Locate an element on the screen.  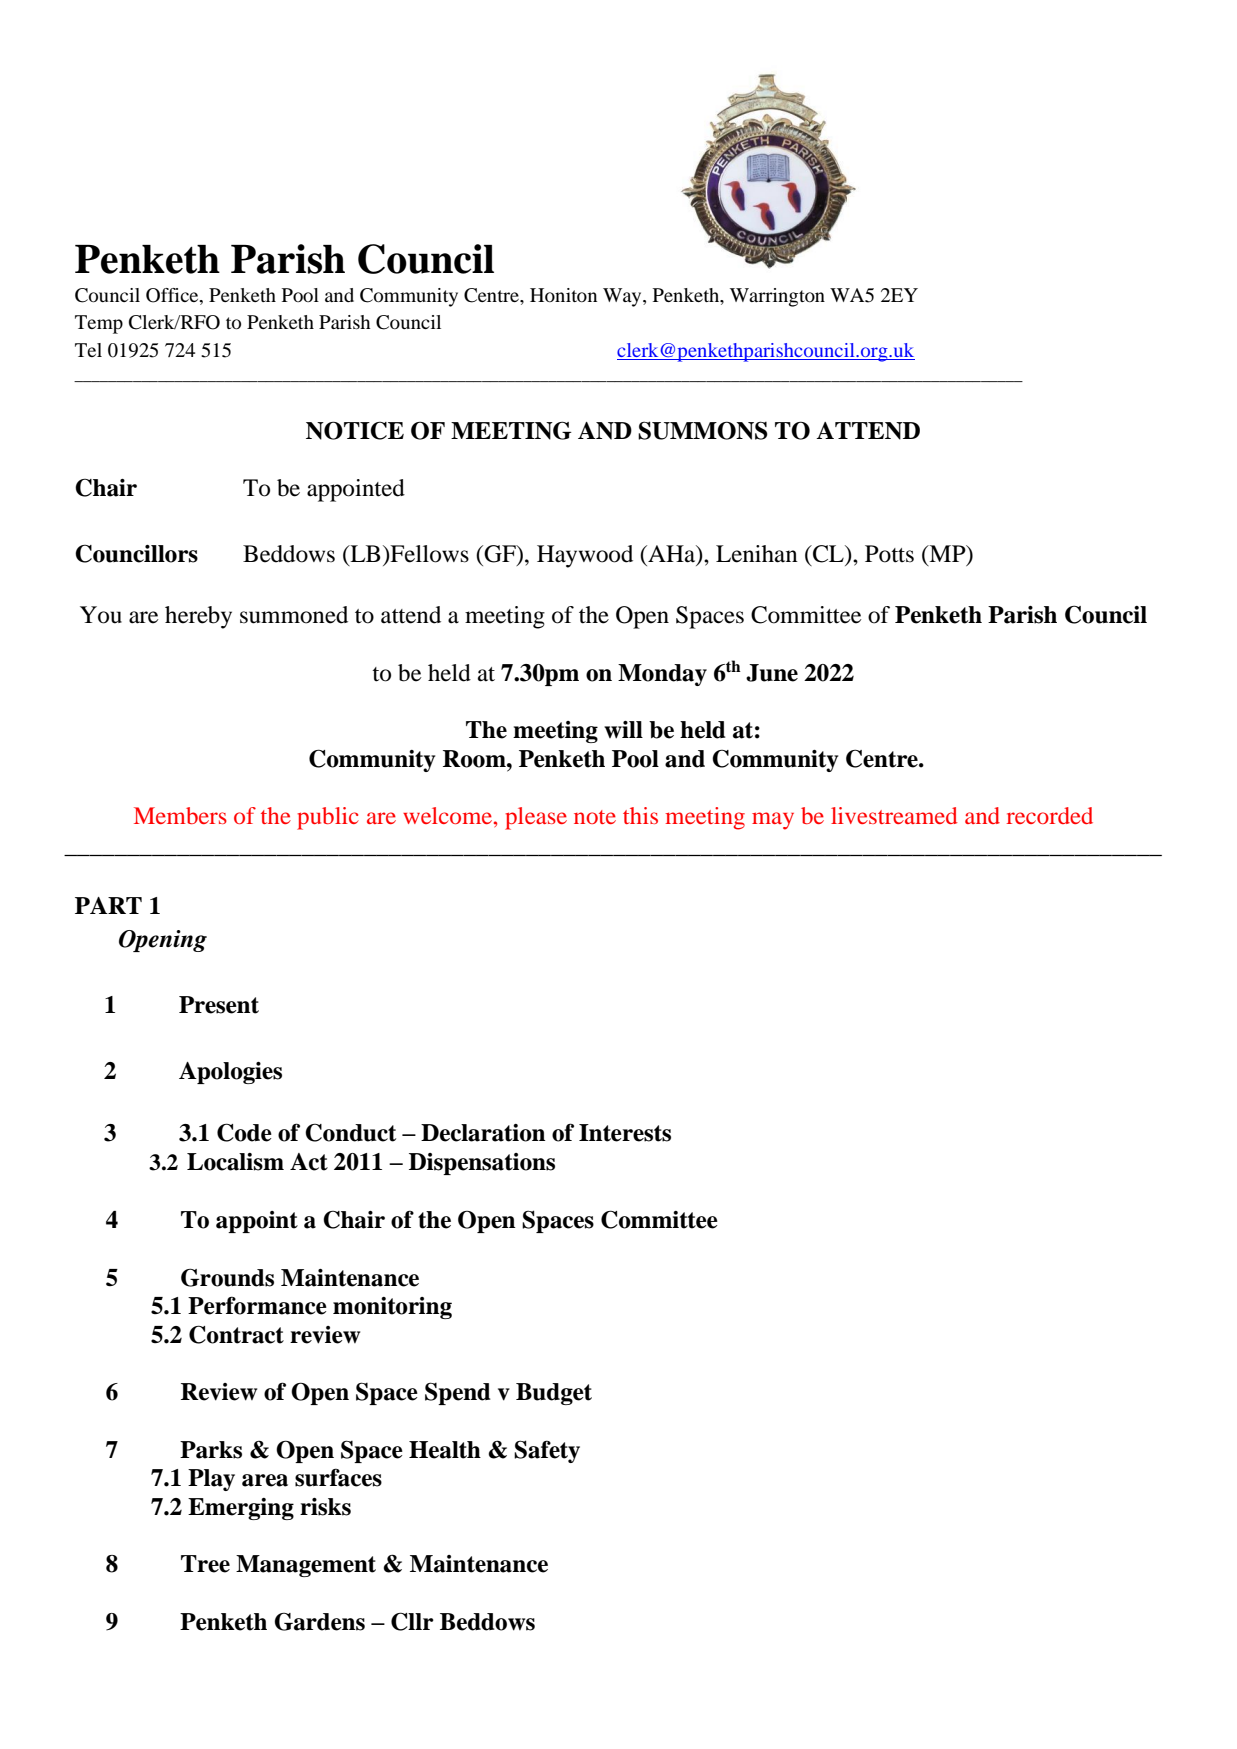
Safety is located at coordinates (547, 1451).
